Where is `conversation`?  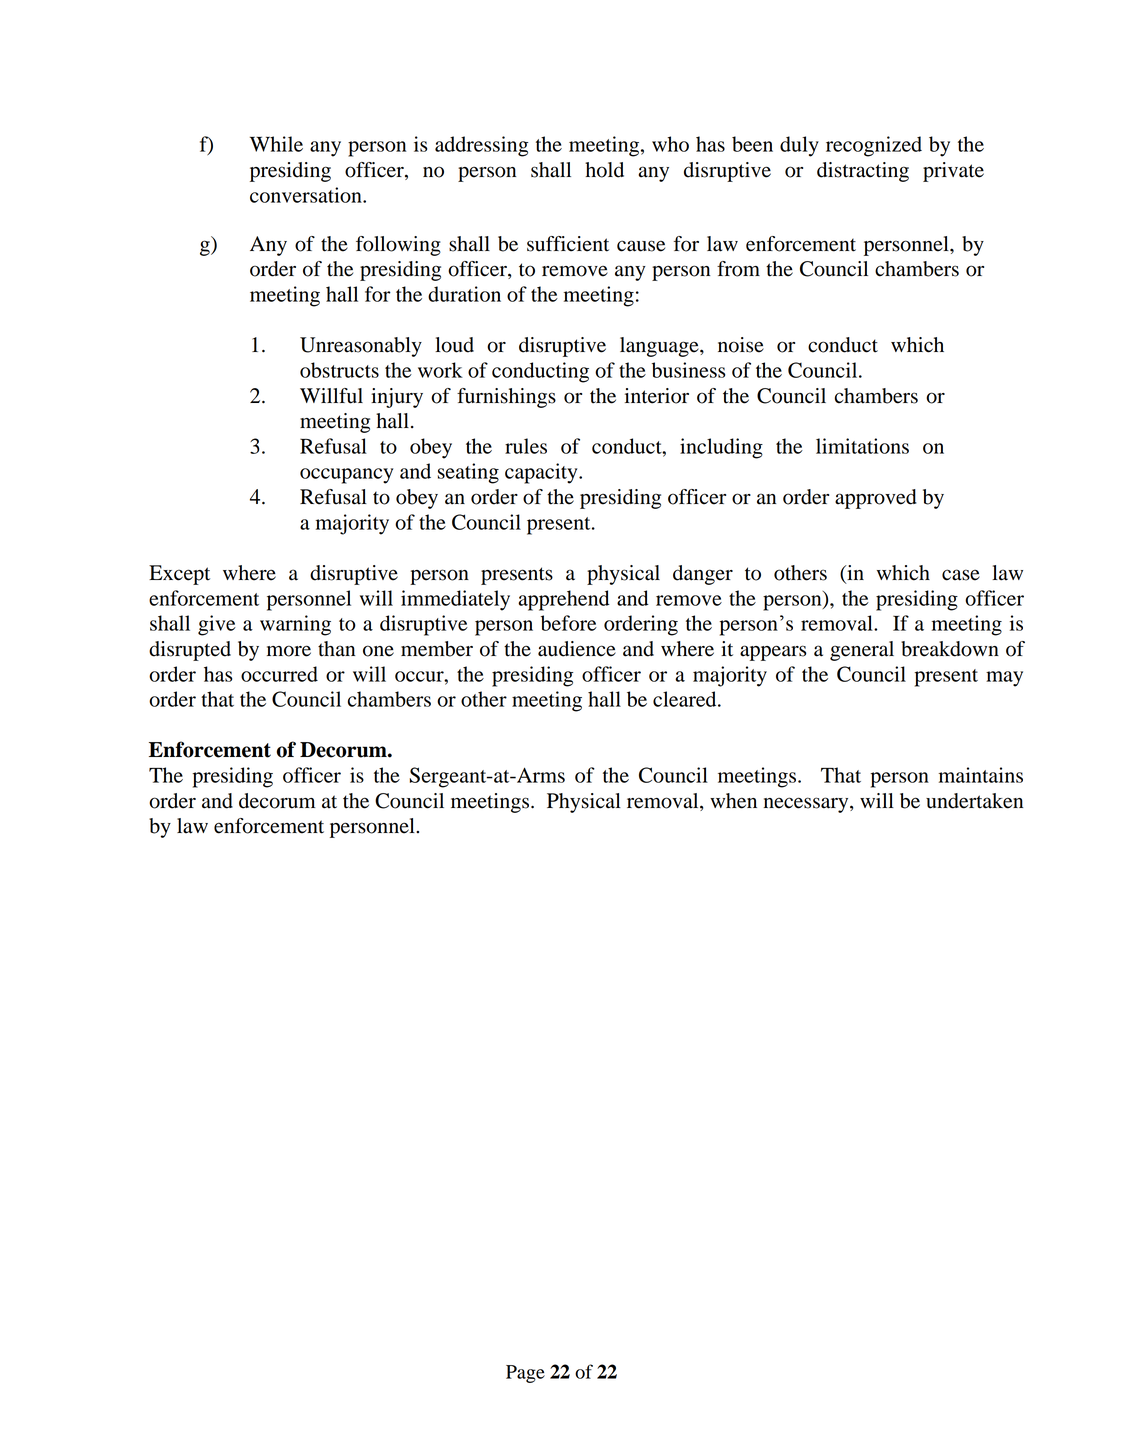 conversation is located at coordinates (307, 195).
